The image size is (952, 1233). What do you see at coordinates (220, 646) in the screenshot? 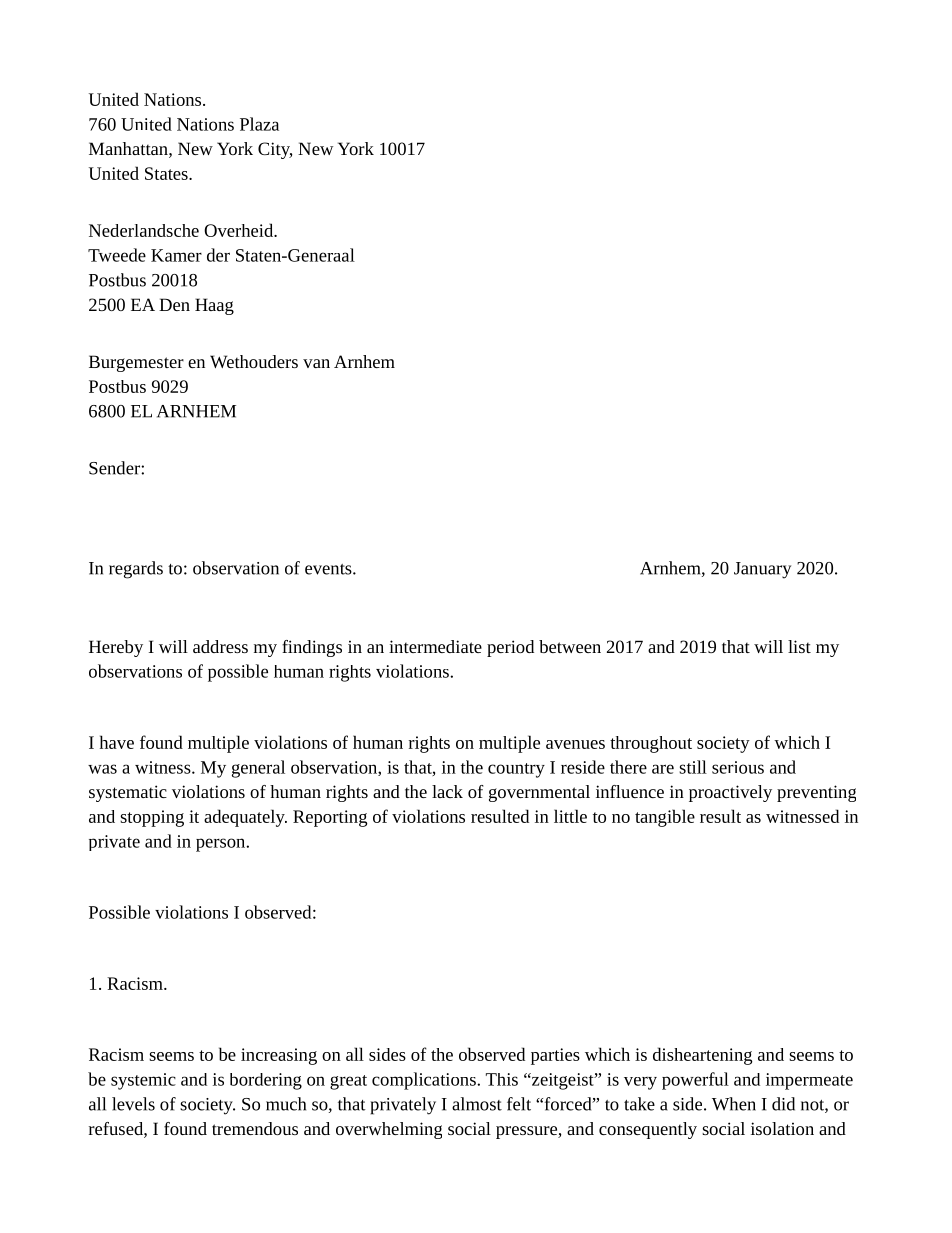
I see `address` at bounding box center [220, 646].
